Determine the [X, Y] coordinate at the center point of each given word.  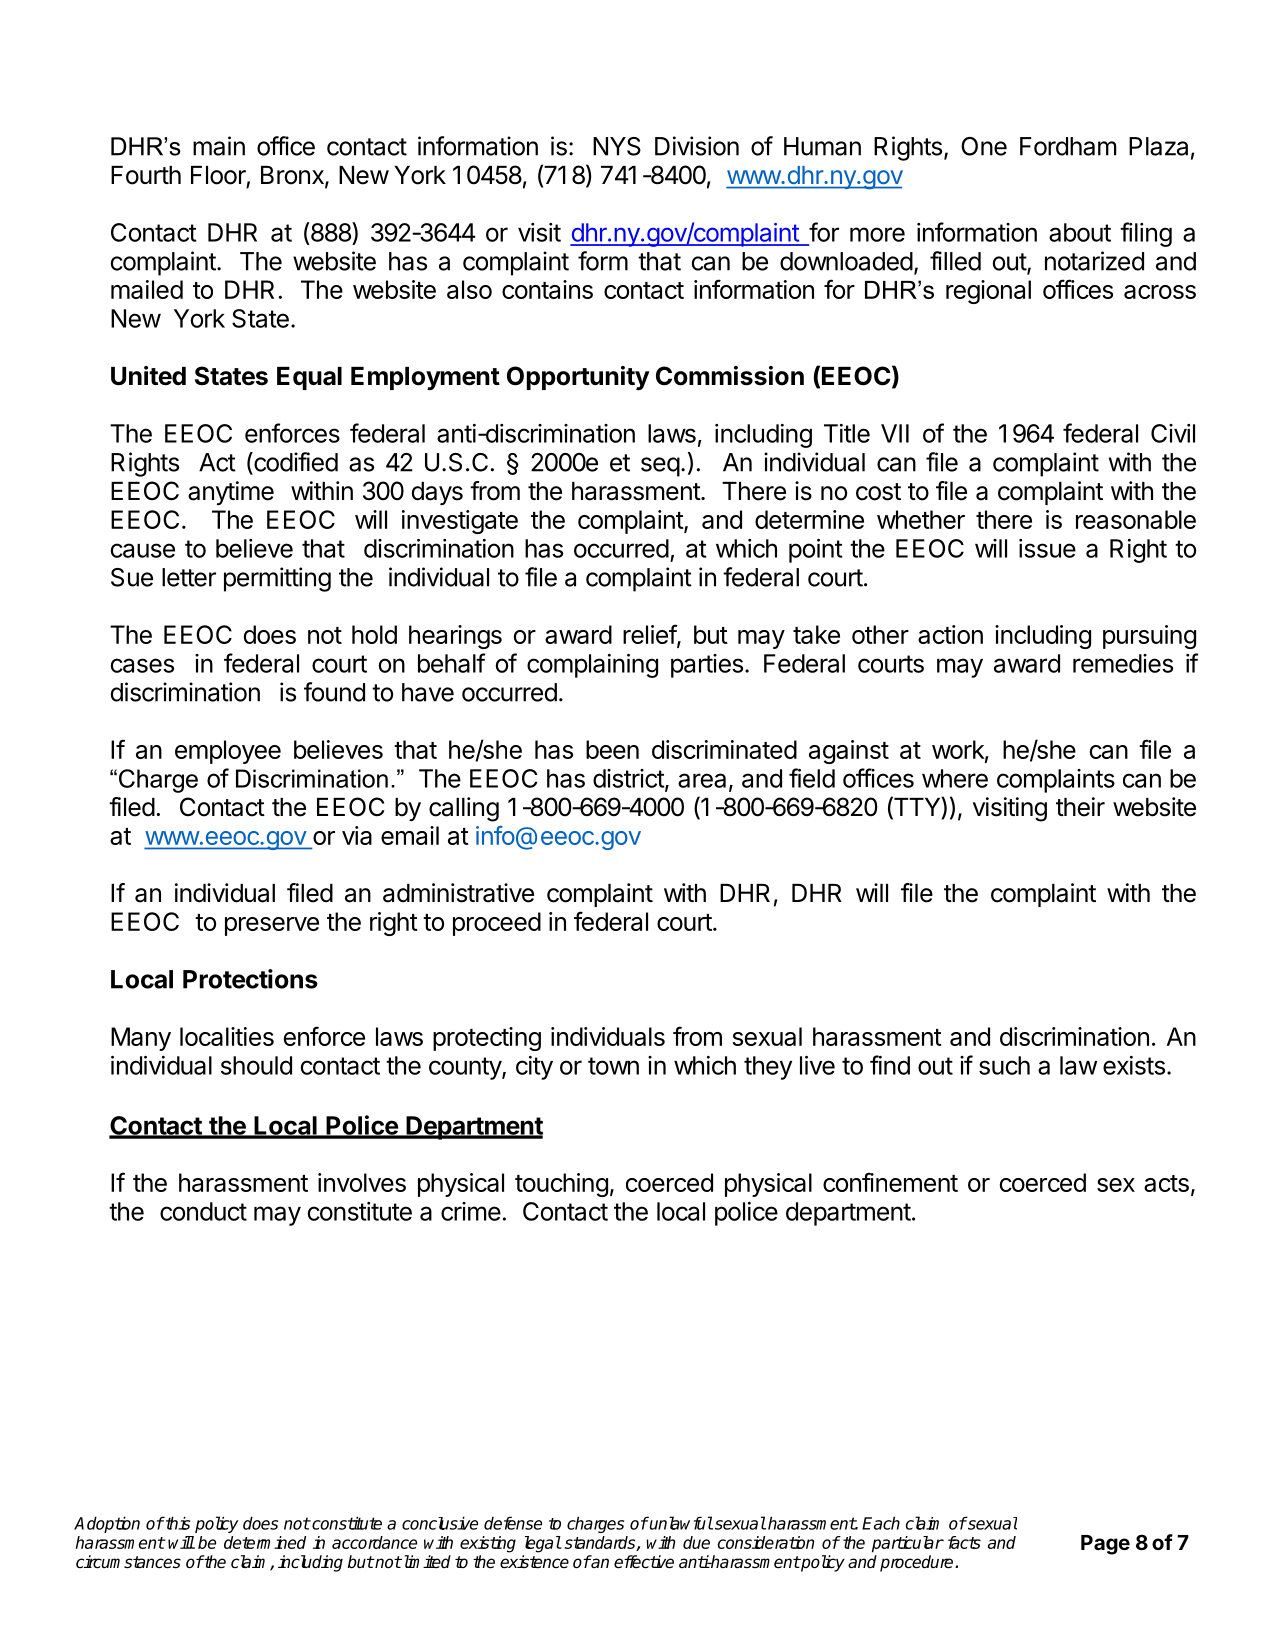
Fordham [1068, 146]
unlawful [680, 1523]
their [1080, 807]
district [629, 779]
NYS [617, 146]
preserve [272, 926]
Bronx [293, 176]
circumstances [128, 1562]
